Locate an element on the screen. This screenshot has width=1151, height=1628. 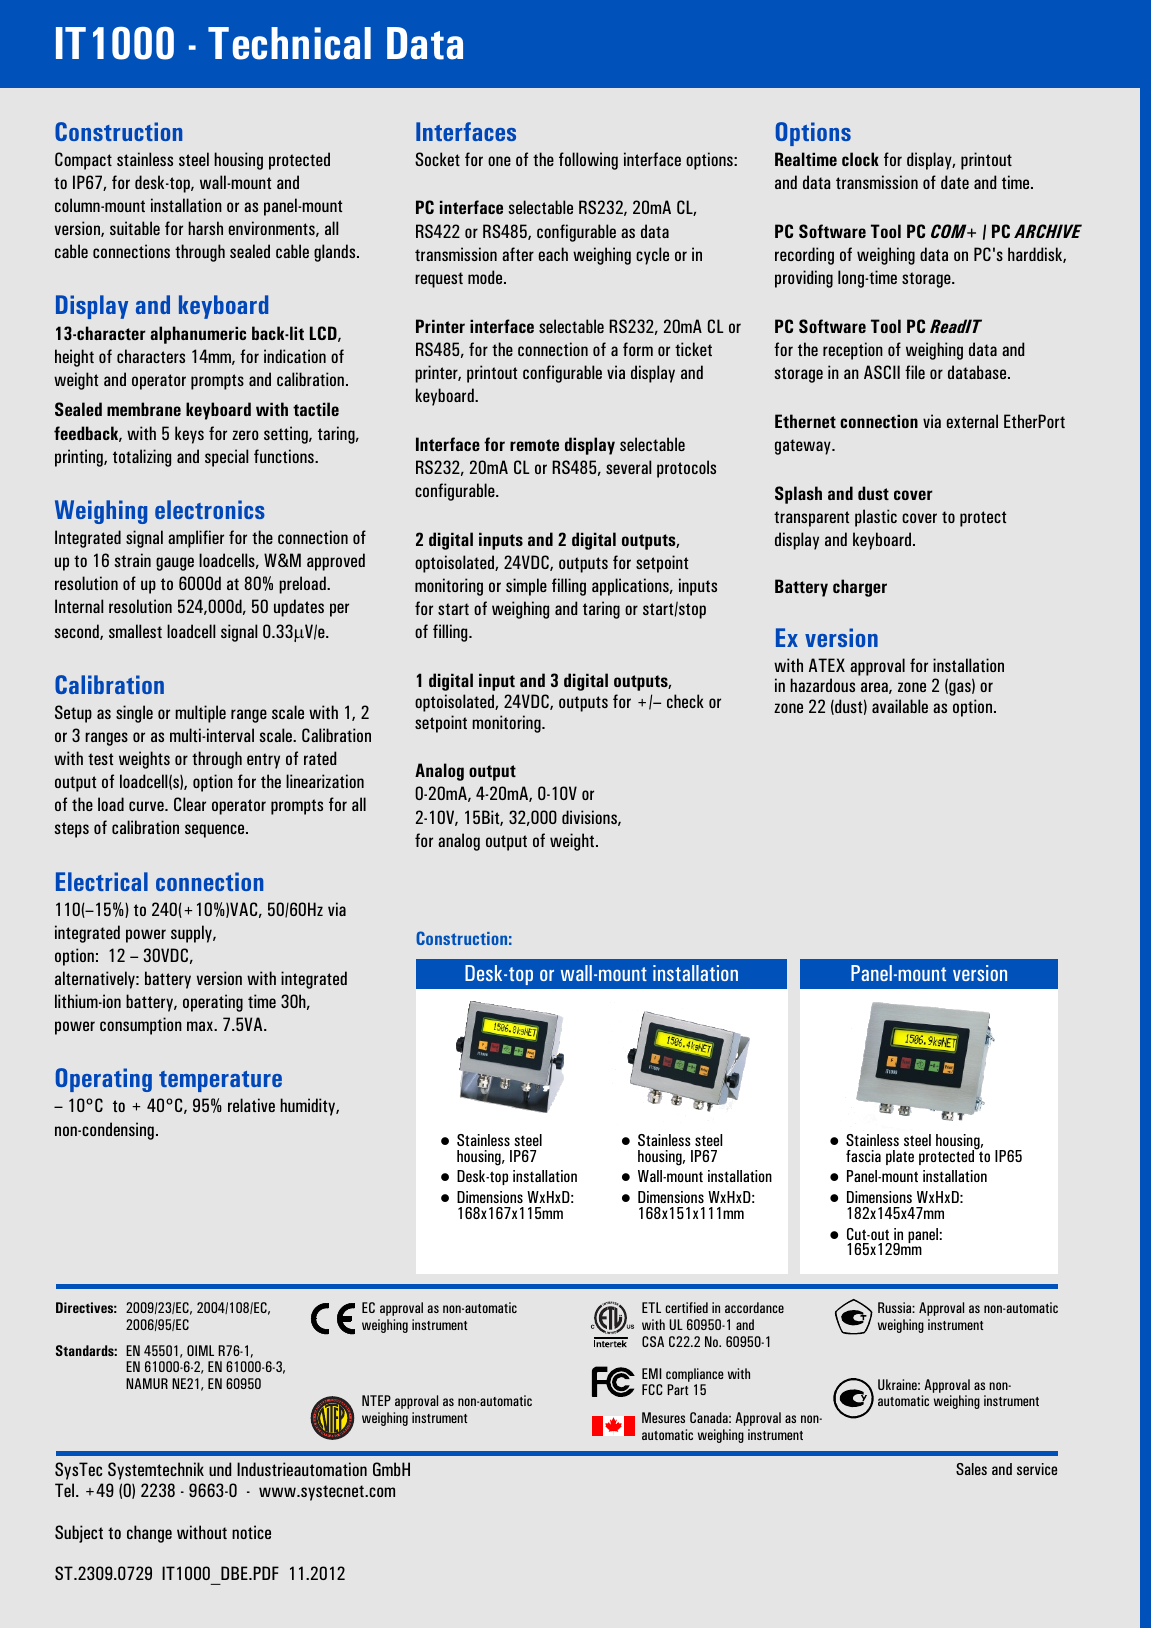
Technical is located at coordinates (289, 43).
